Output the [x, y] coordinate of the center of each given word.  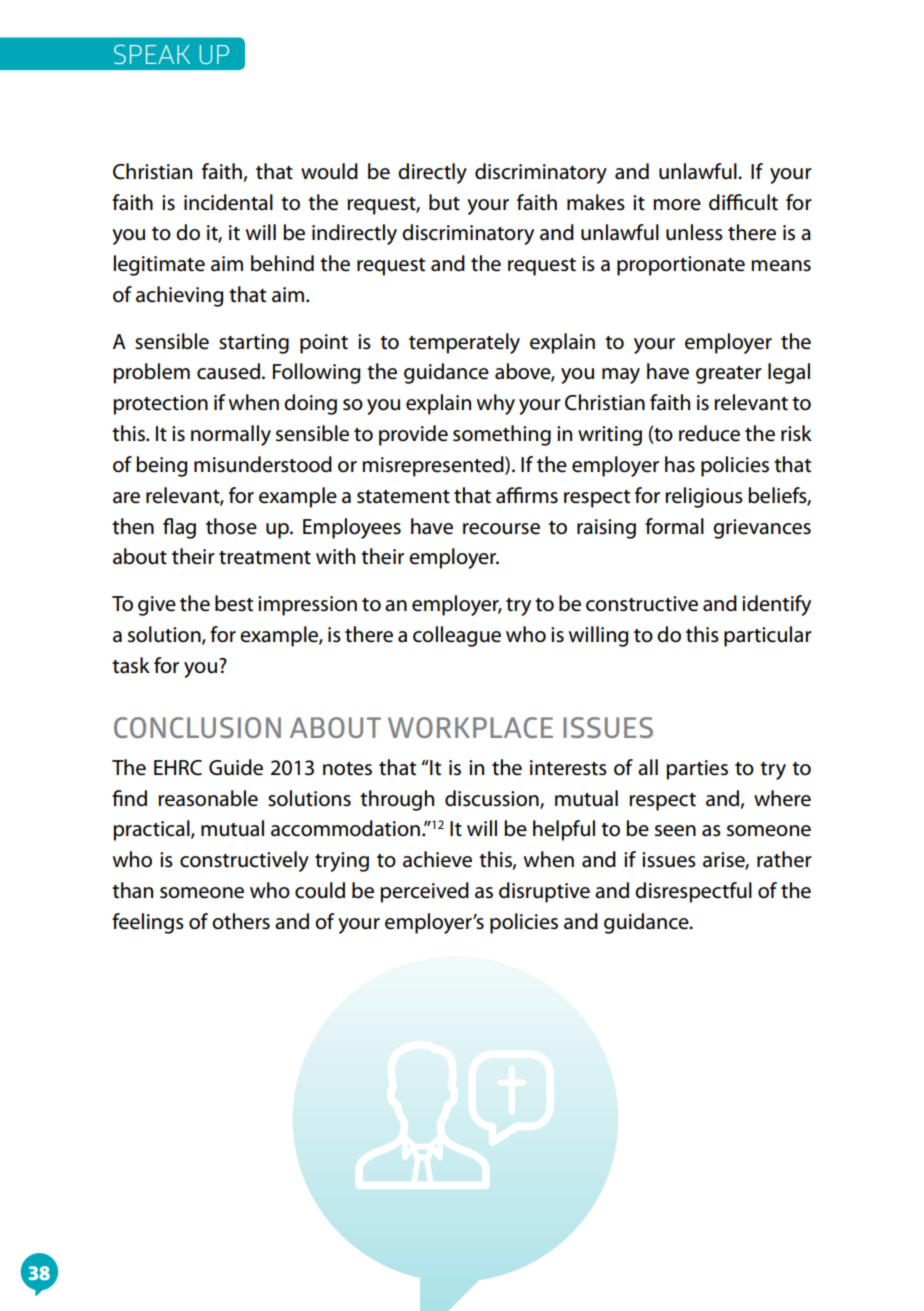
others [241, 921]
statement [403, 497]
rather [784, 859]
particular [768, 636]
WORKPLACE [470, 727]
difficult [743, 202]
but [444, 202]
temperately [464, 343]
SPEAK [152, 54]
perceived [424, 892]
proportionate [681, 266]
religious [704, 497]
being [161, 466]
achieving [179, 296]
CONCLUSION [197, 727]
